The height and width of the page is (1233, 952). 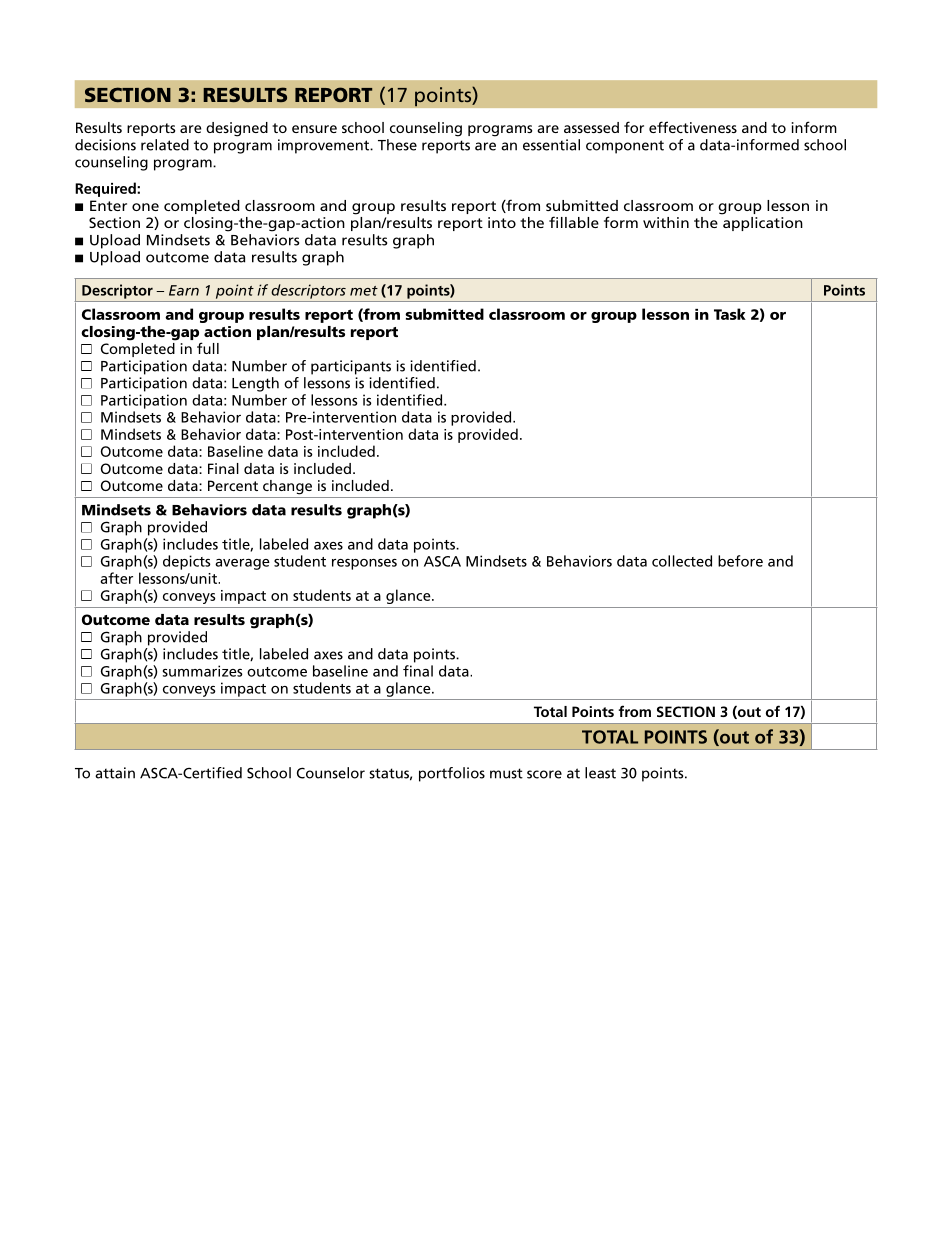 I want to click on collected, so click(x=682, y=561).
